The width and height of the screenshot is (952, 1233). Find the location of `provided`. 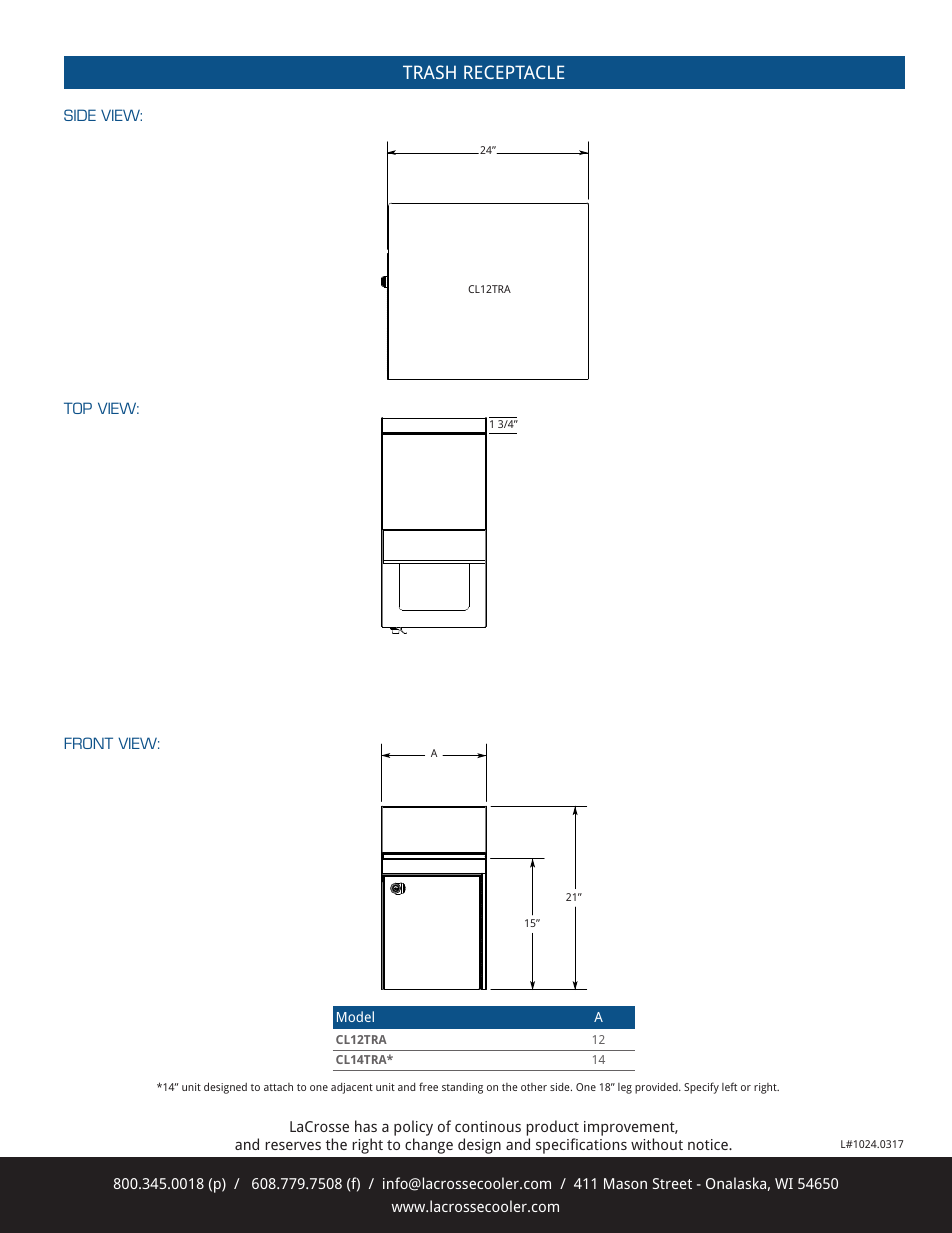

provided is located at coordinates (657, 1088).
